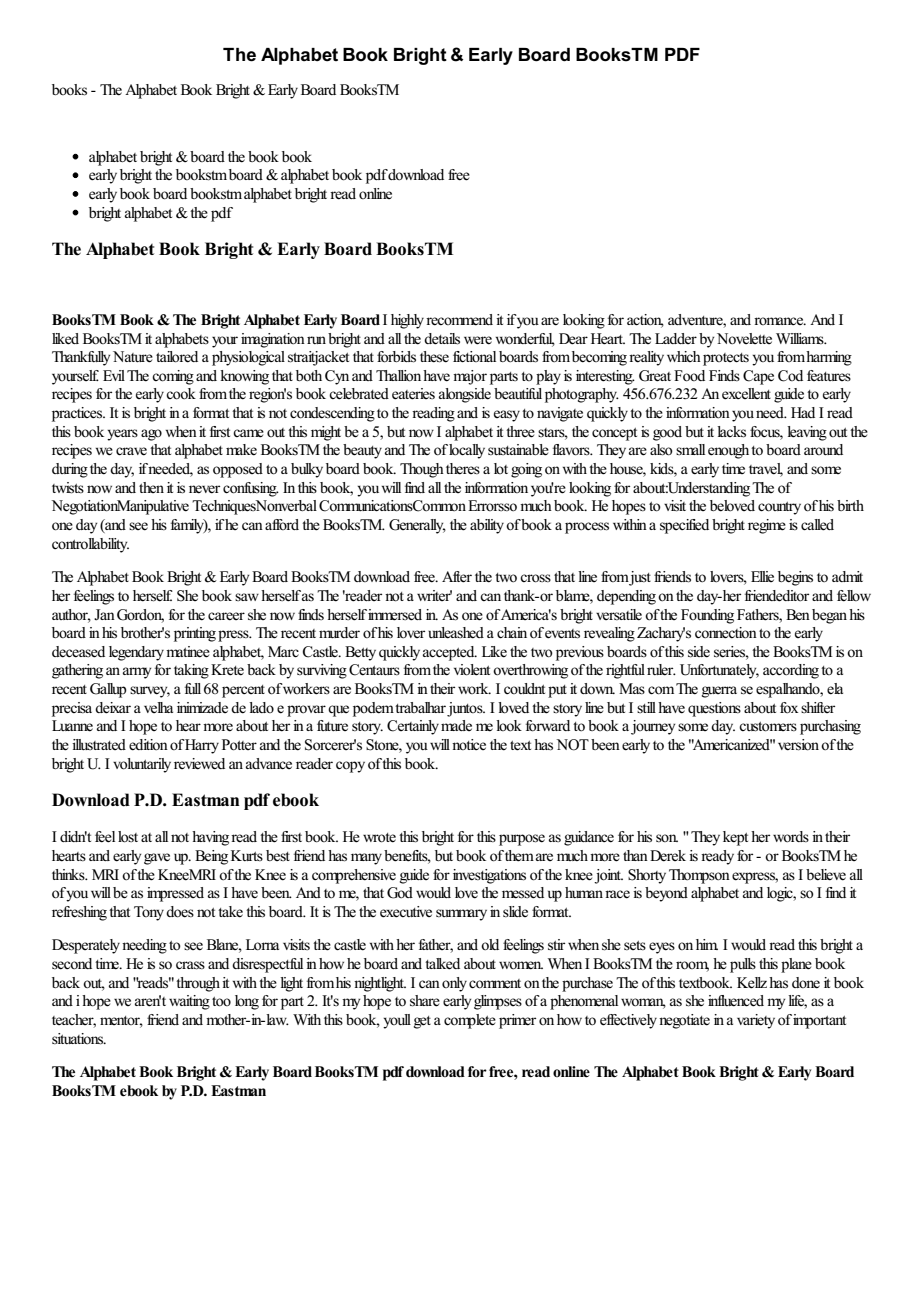 This document has width=924, height=1308. What do you see at coordinates (801, 338) in the document?
I see `Williams` at bounding box center [801, 338].
